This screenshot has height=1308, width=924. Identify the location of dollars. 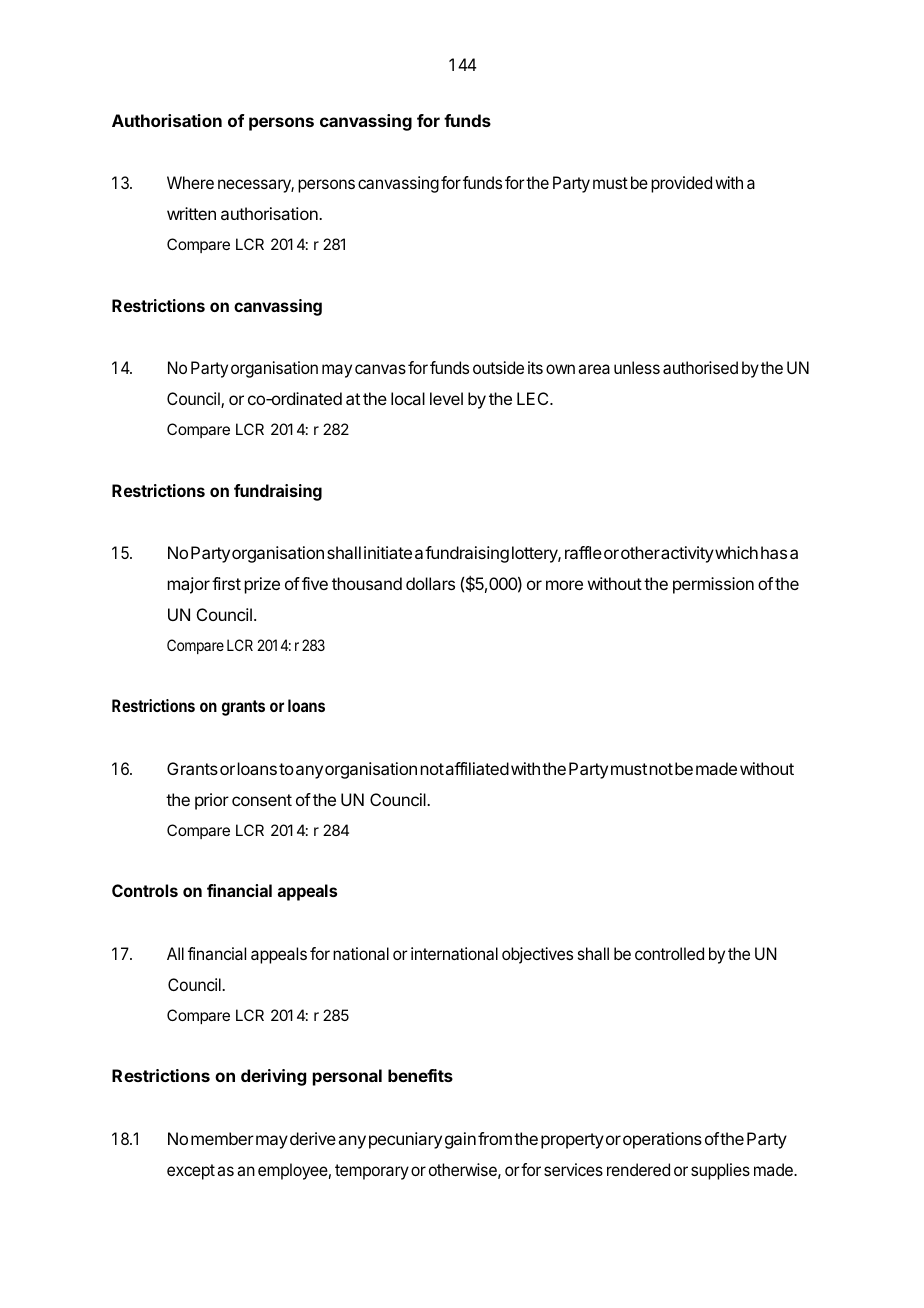
(430, 583).
